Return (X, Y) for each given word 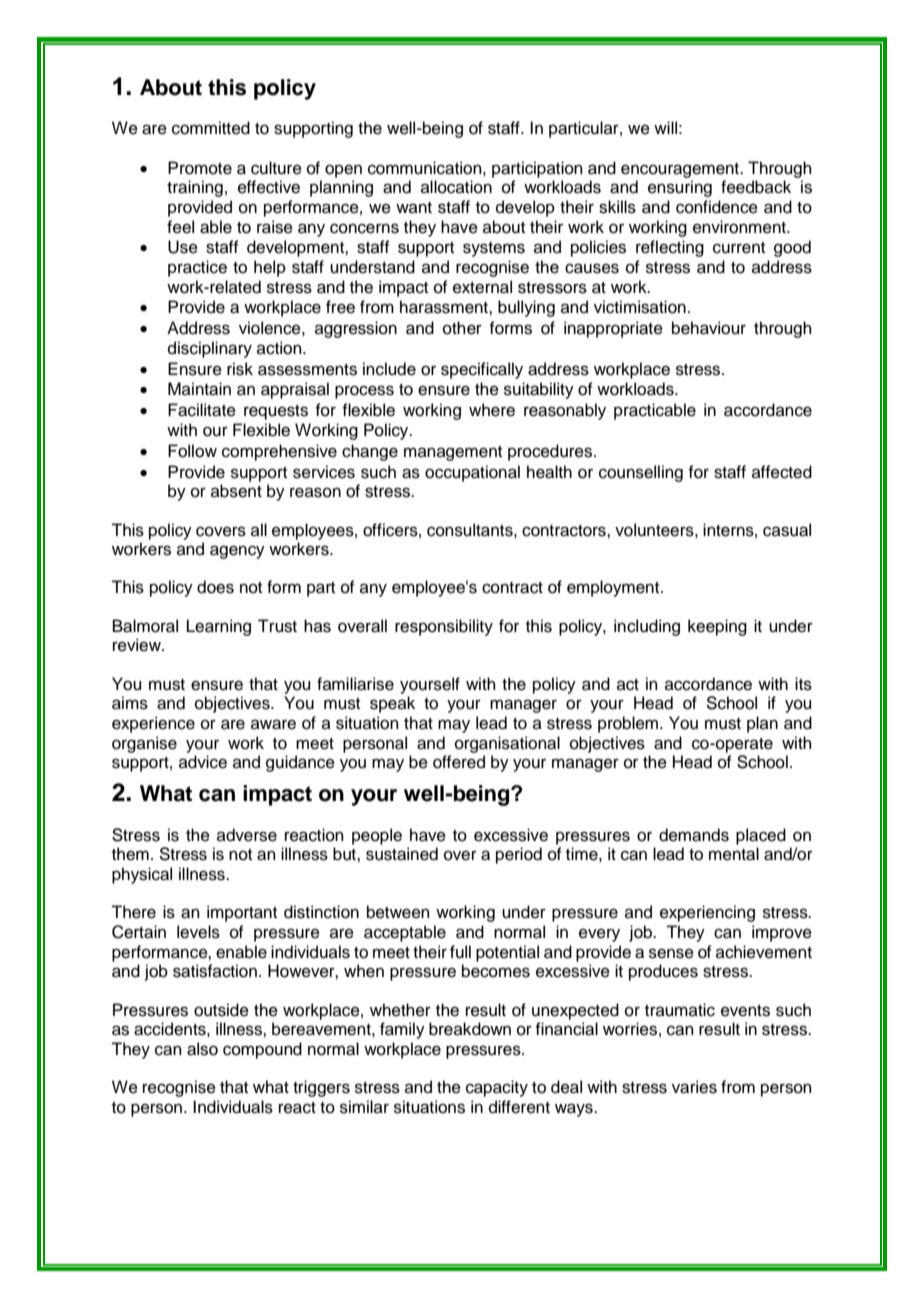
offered (459, 762)
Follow (192, 451)
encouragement (681, 170)
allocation (456, 187)
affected (782, 472)
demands (694, 835)
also (202, 1049)
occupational (472, 473)
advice (203, 762)
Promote (200, 168)
